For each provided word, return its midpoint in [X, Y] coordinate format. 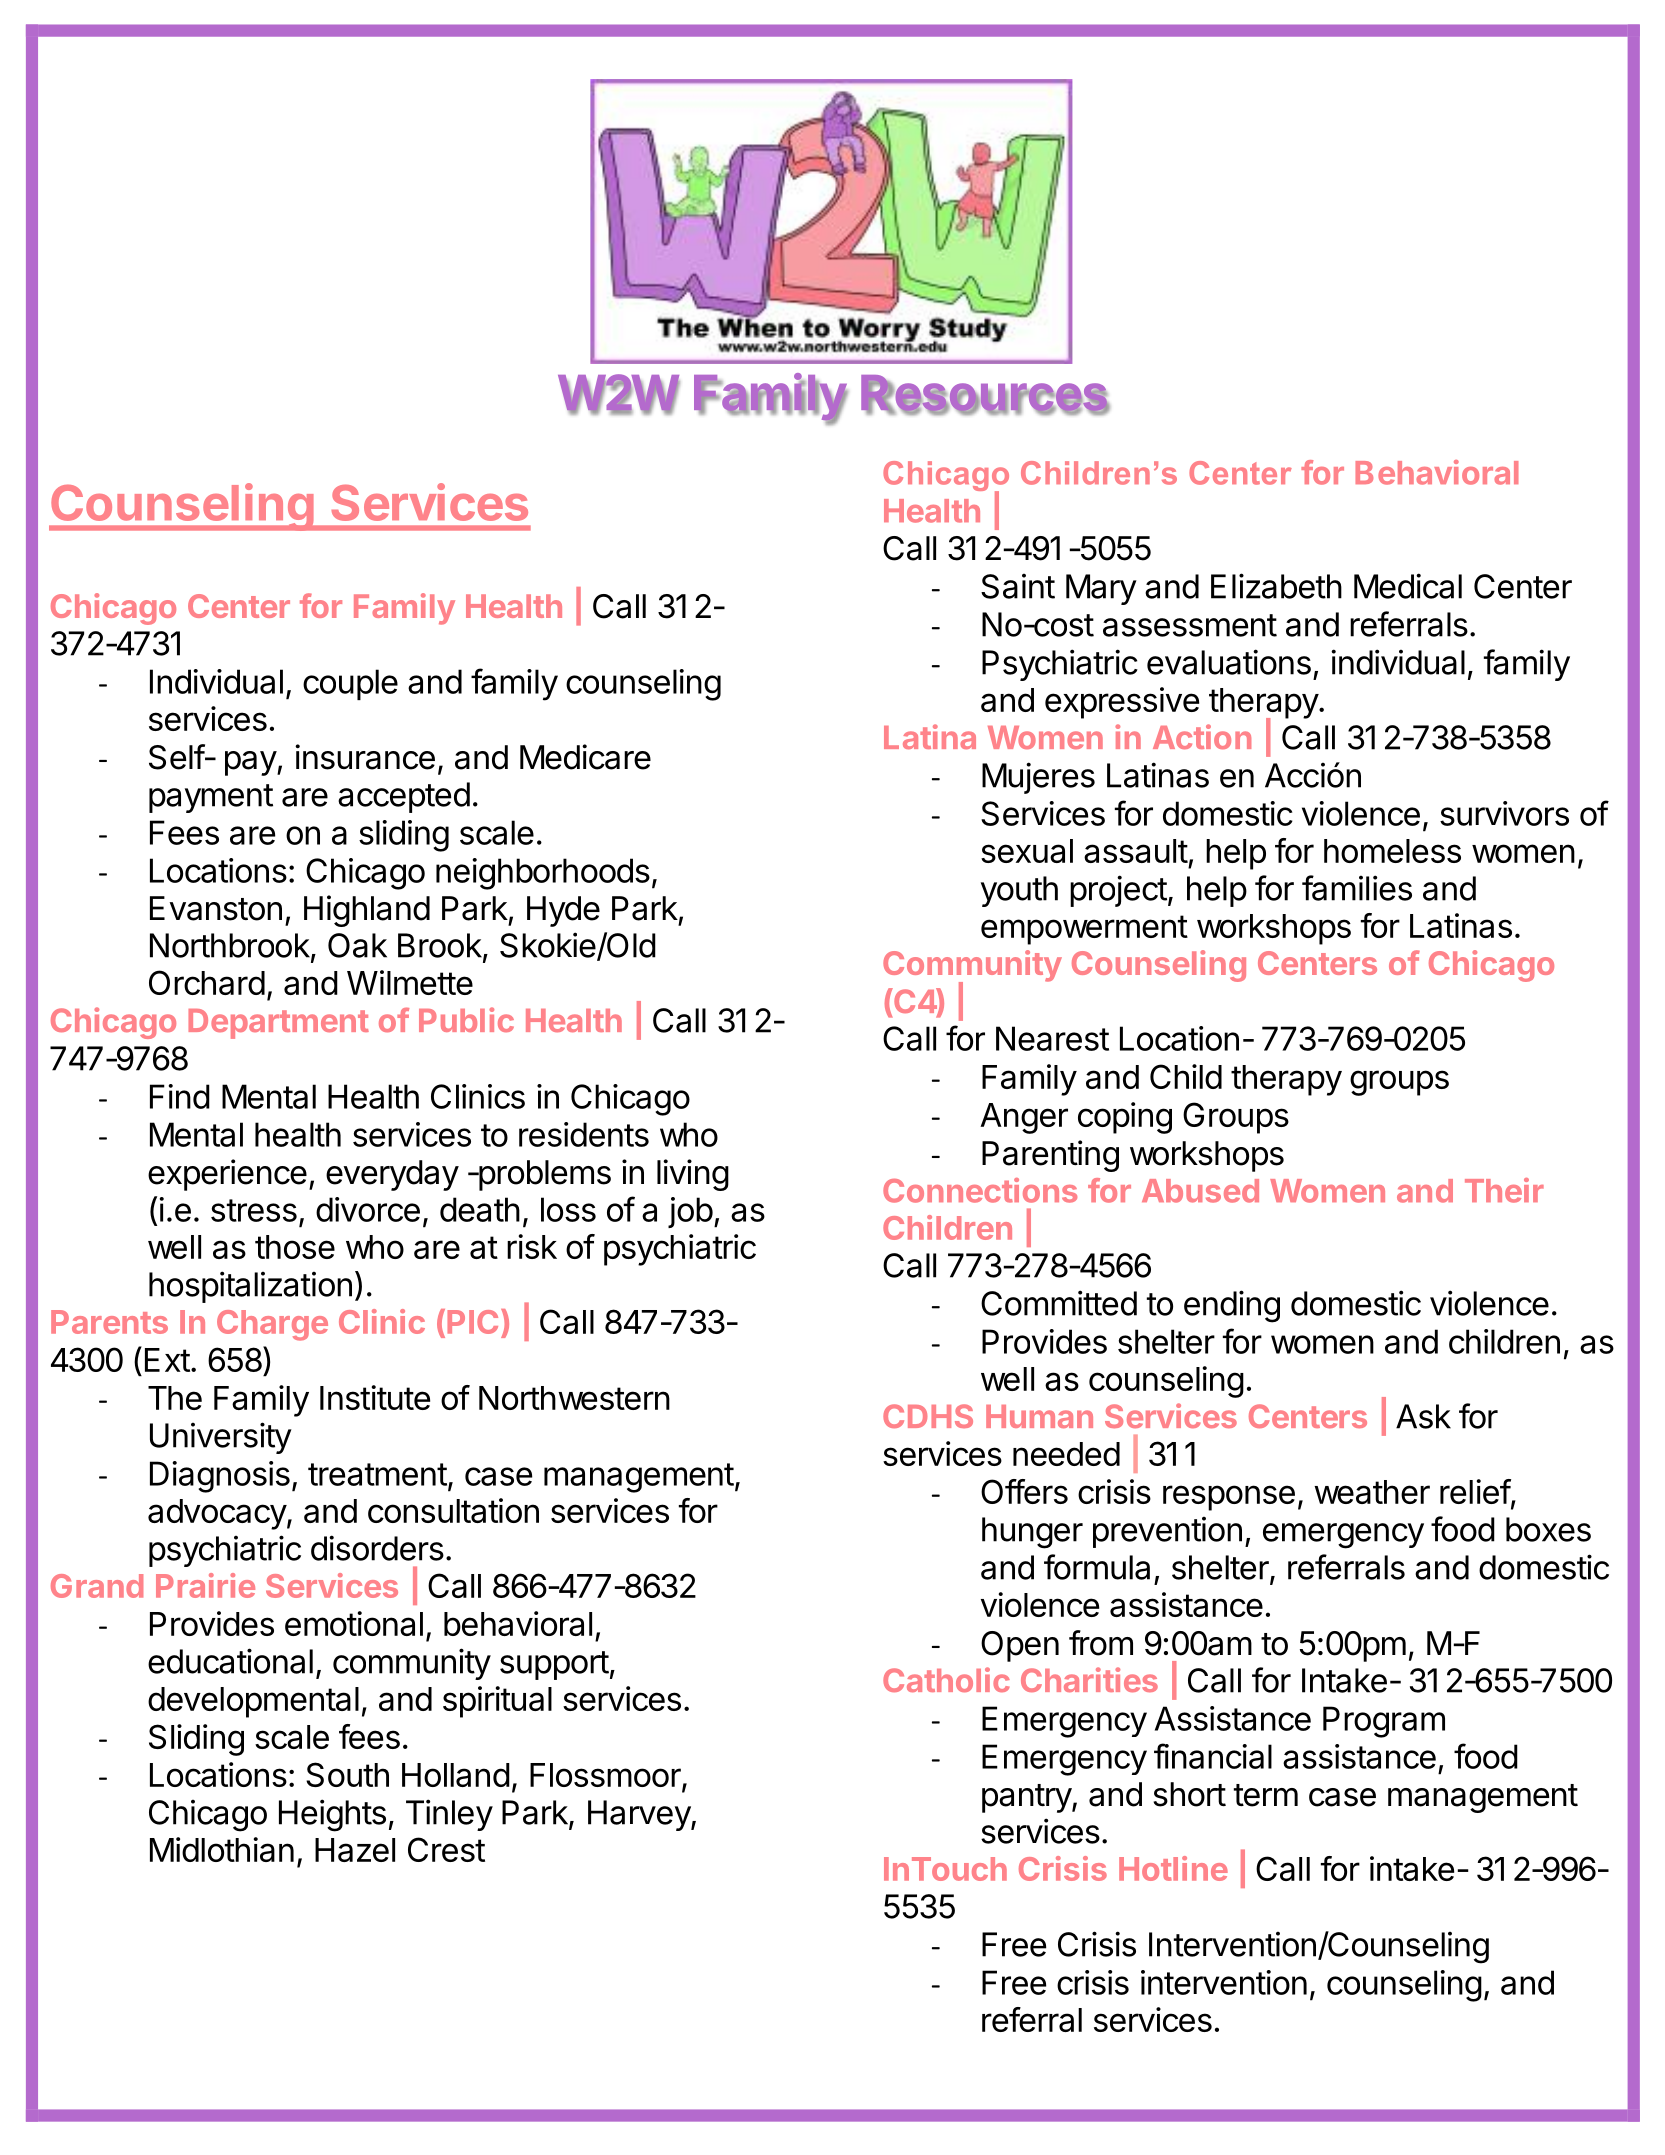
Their [1504, 1190]
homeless [1392, 851]
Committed [1059, 1303]
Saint [1018, 586]
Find [180, 1096]
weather [1372, 1492]
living [693, 1175]
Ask [1423, 1416]
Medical [1408, 586]
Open [1020, 1646]
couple [350, 684]
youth [1019, 891]
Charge [272, 1325]
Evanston [216, 908]
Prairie [205, 1585]
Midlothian [222, 1849]
